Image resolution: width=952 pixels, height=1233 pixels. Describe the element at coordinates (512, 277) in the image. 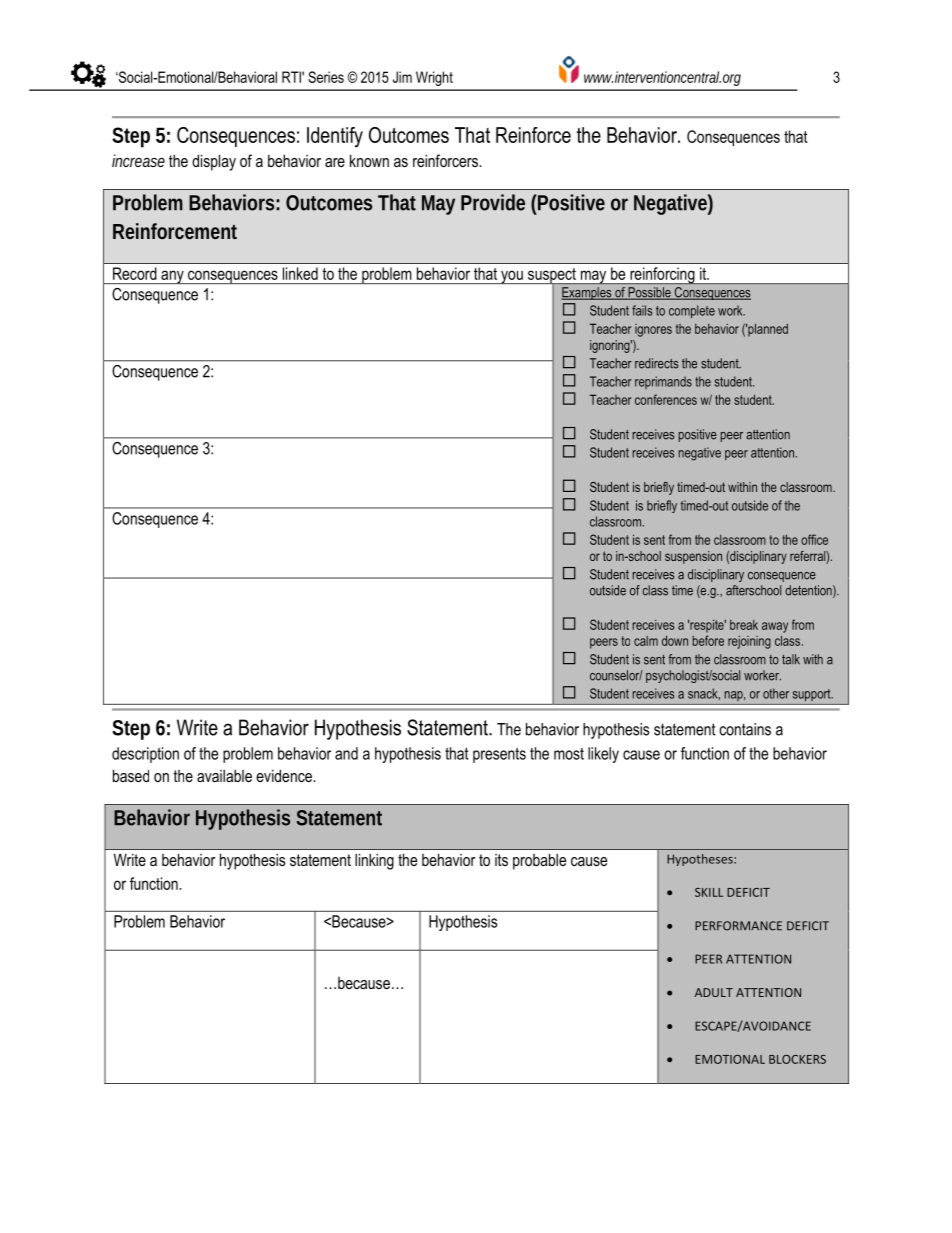

I see `you` at that location.
